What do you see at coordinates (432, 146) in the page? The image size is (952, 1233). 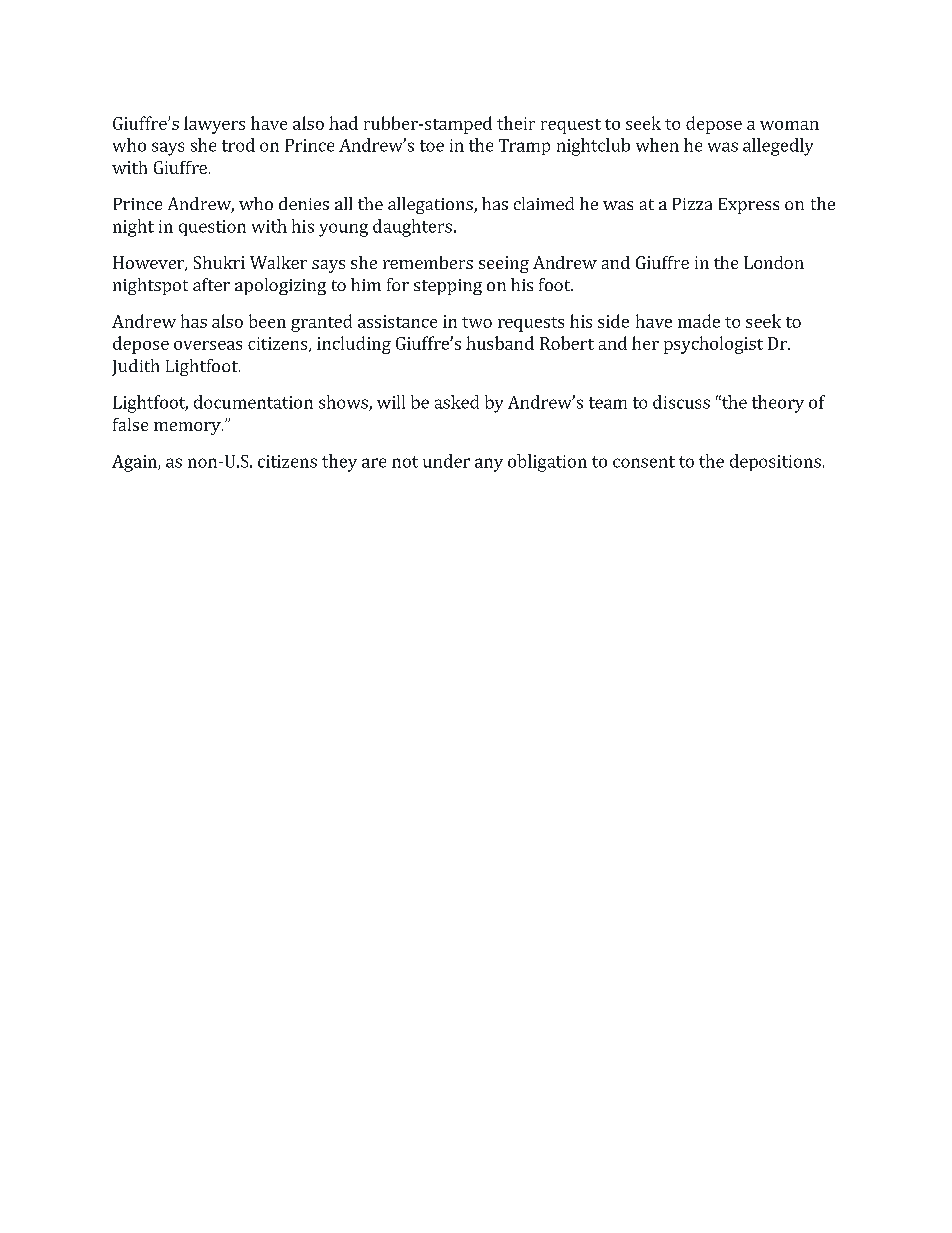 I see `toe` at bounding box center [432, 146].
